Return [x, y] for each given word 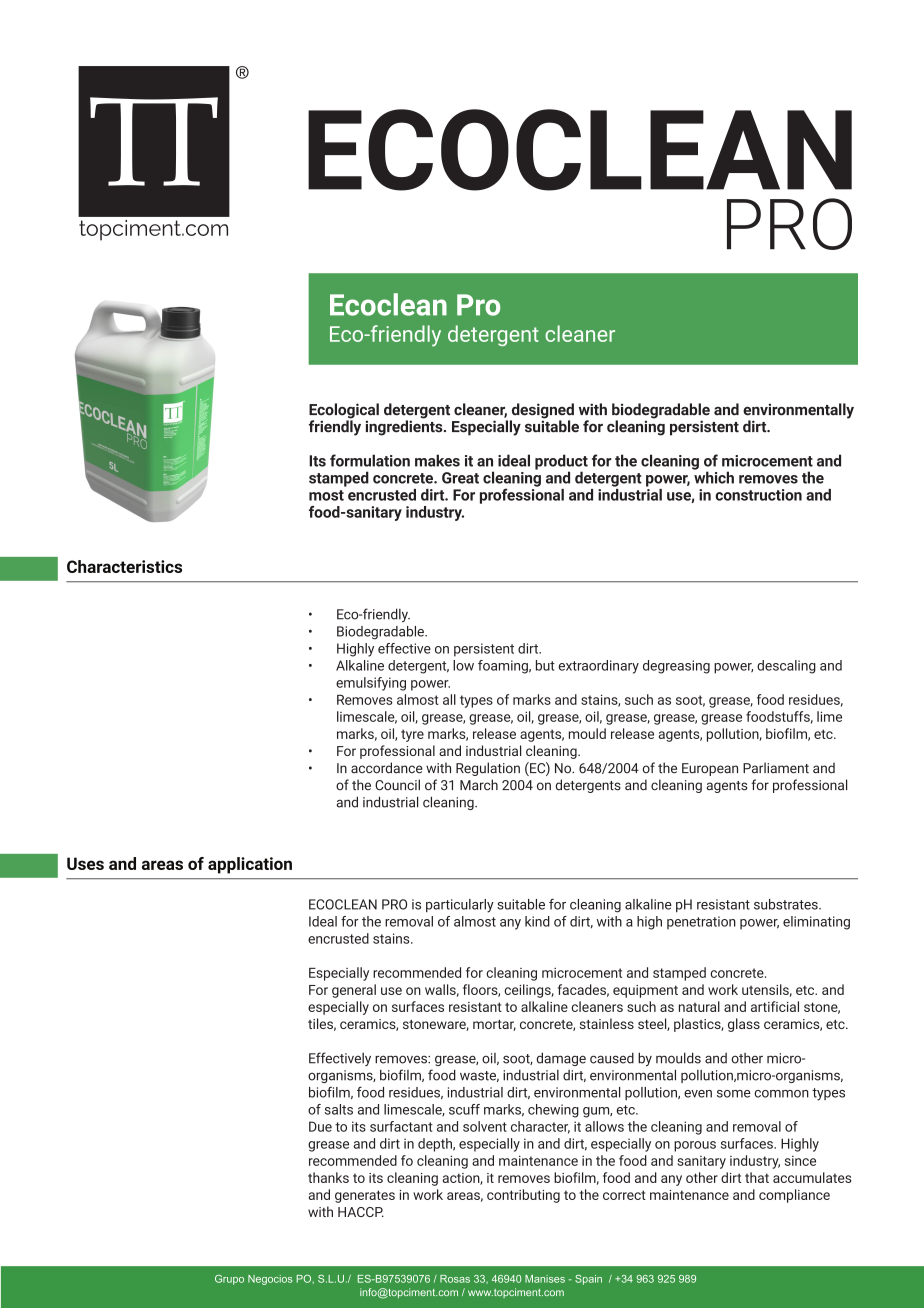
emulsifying [371, 684]
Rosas [455, 1279]
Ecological [344, 412]
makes [437, 460]
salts [338, 1109]
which [713, 476]
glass [744, 1025]
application [250, 865]
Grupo [229, 1280]
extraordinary [599, 667]
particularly [460, 906]
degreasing [676, 667]
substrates [787, 904]
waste [479, 1076]
